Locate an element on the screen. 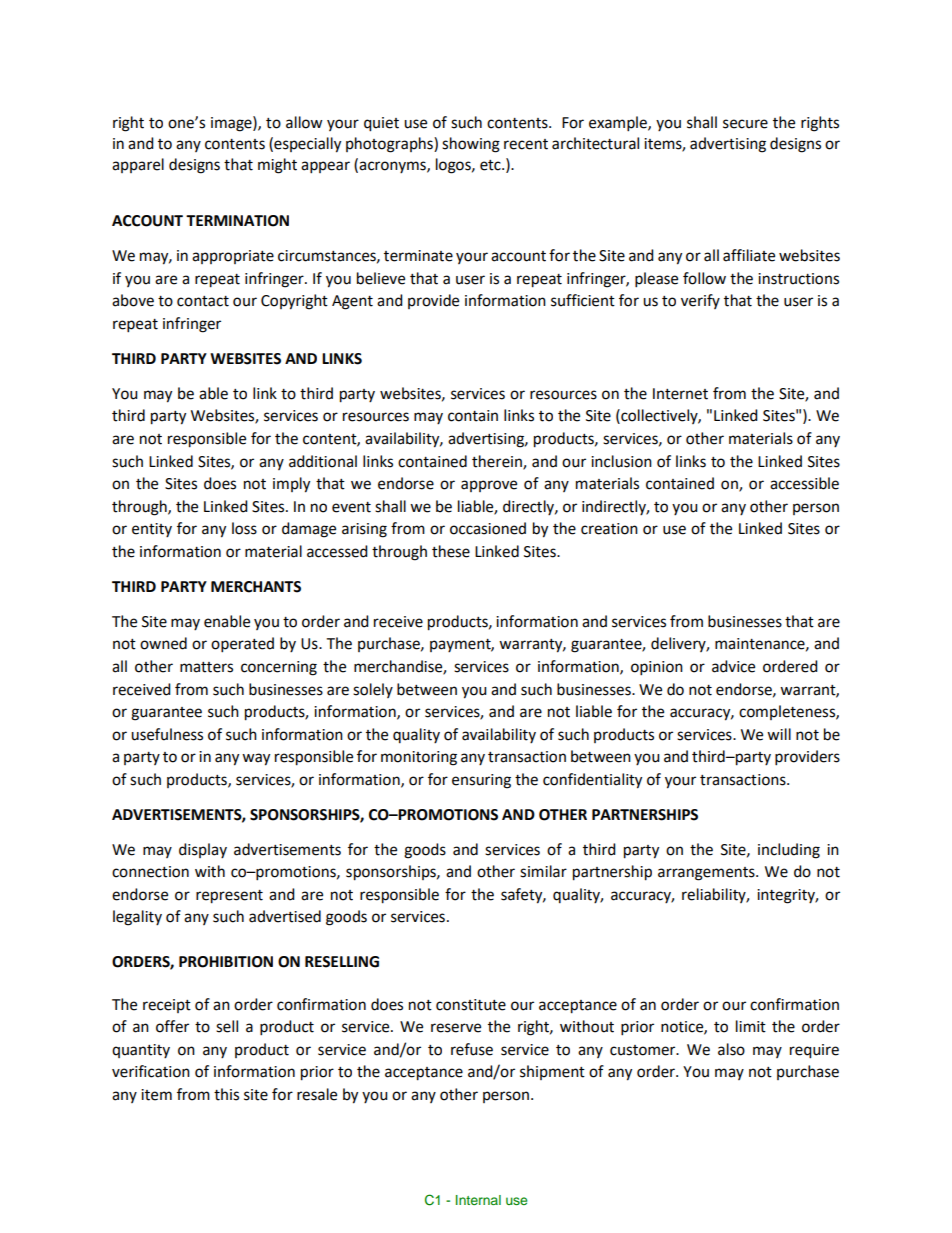 This screenshot has width=952, height=1233. accessible is located at coordinates (804, 483).
